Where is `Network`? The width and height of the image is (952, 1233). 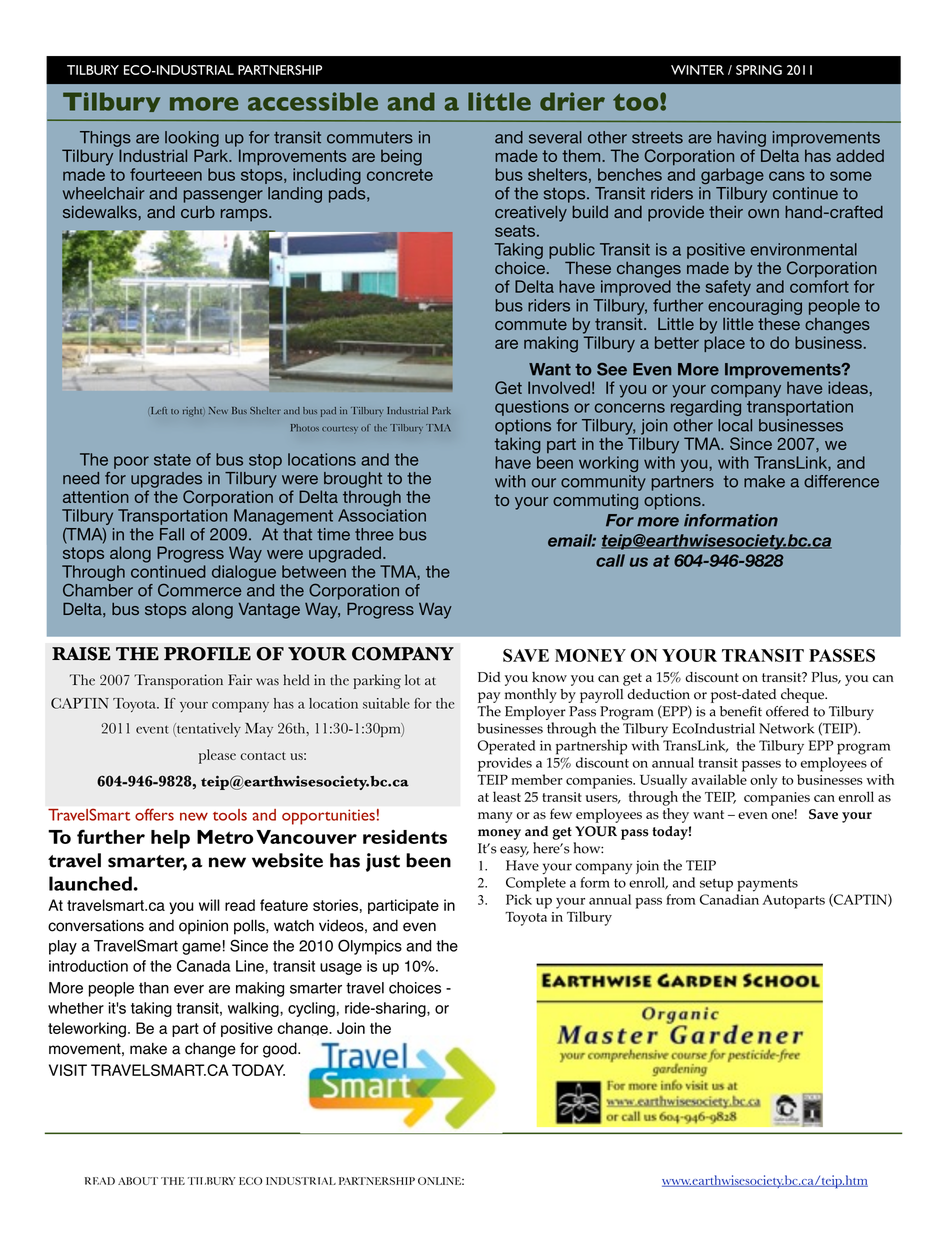 Network is located at coordinates (787, 728).
